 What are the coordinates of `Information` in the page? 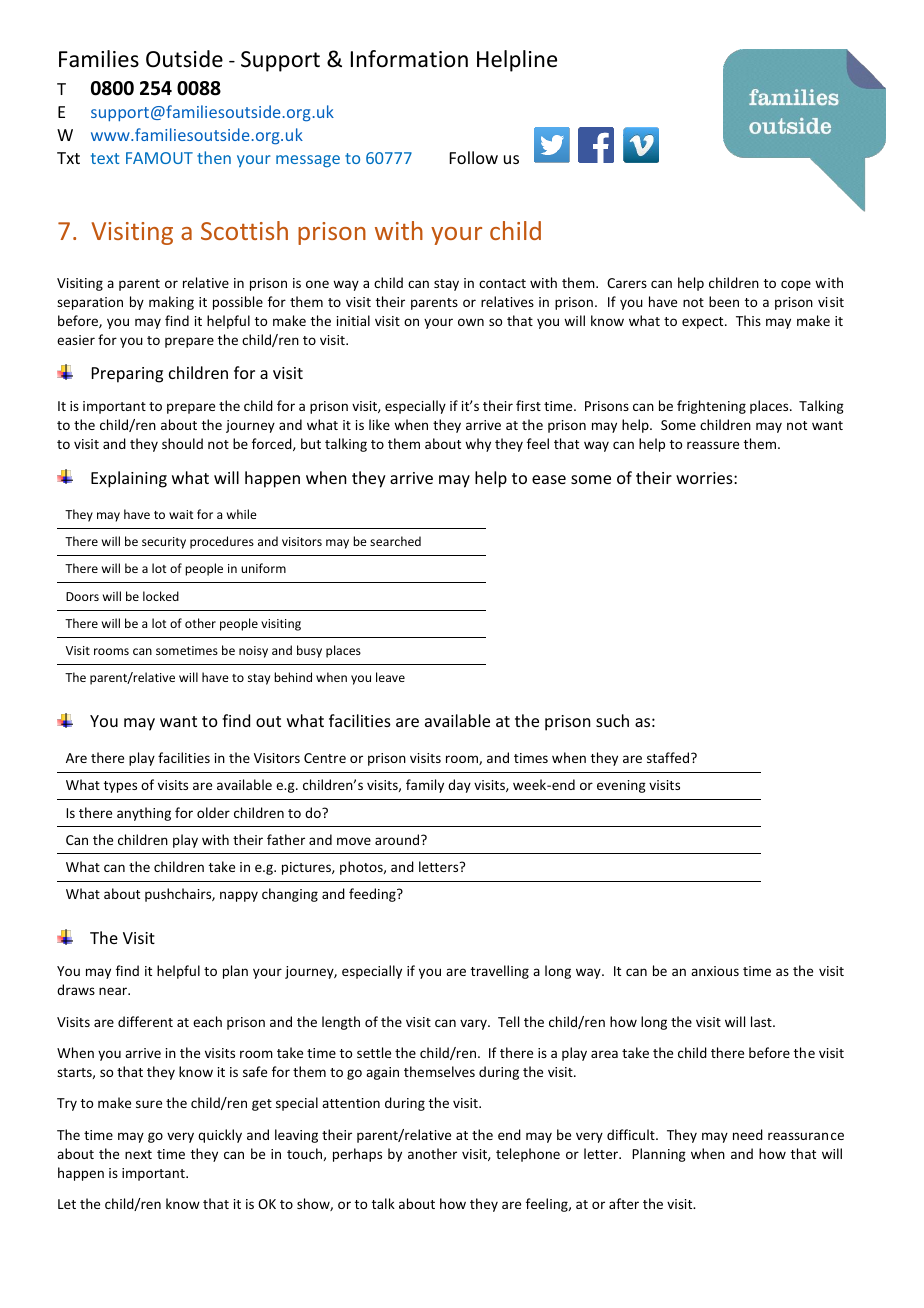 It's located at (409, 59).
